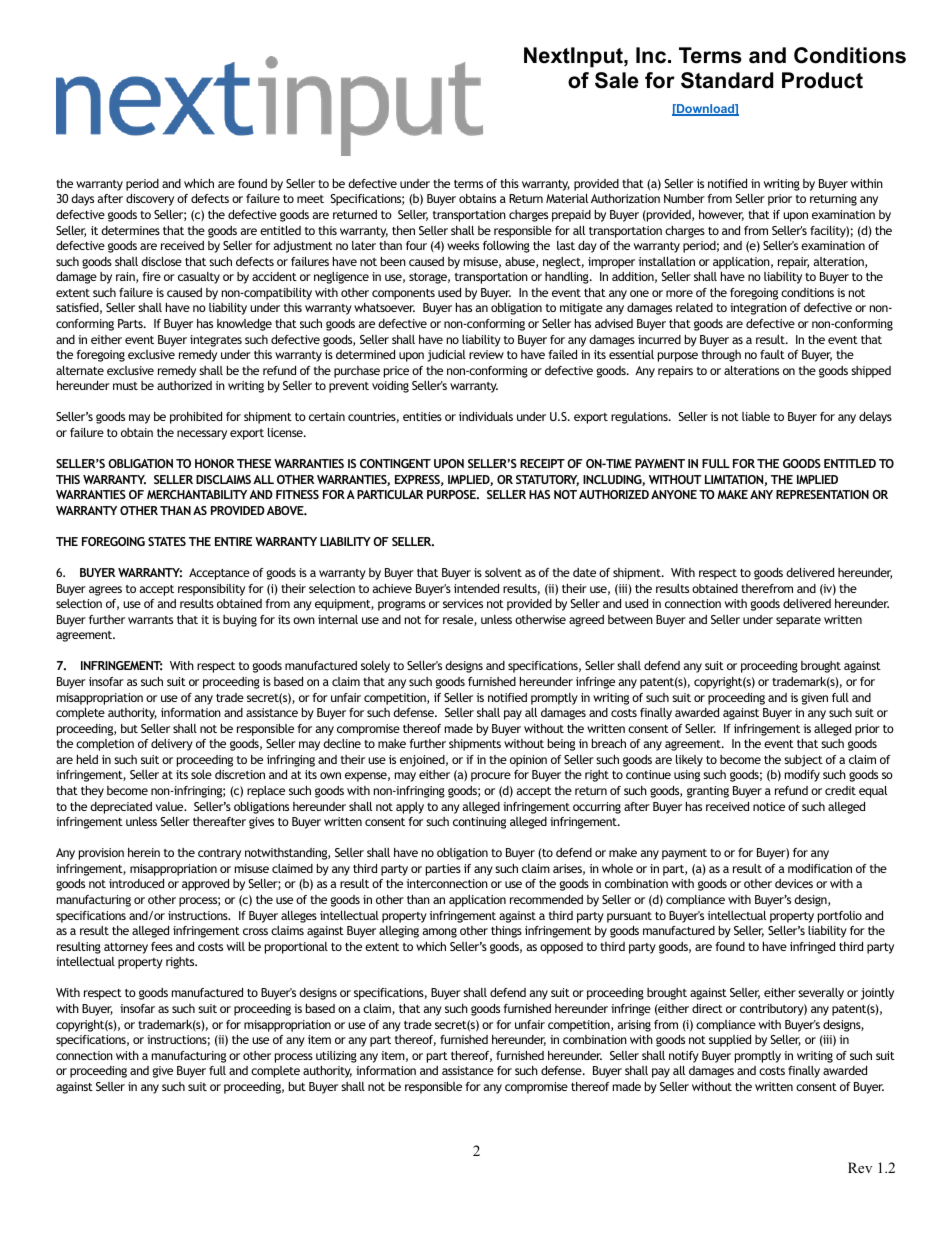 The width and height of the page is (952, 1233). What do you see at coordinates (822, 80) in the page?
I see `Product` at bounding box center [822, 80].
